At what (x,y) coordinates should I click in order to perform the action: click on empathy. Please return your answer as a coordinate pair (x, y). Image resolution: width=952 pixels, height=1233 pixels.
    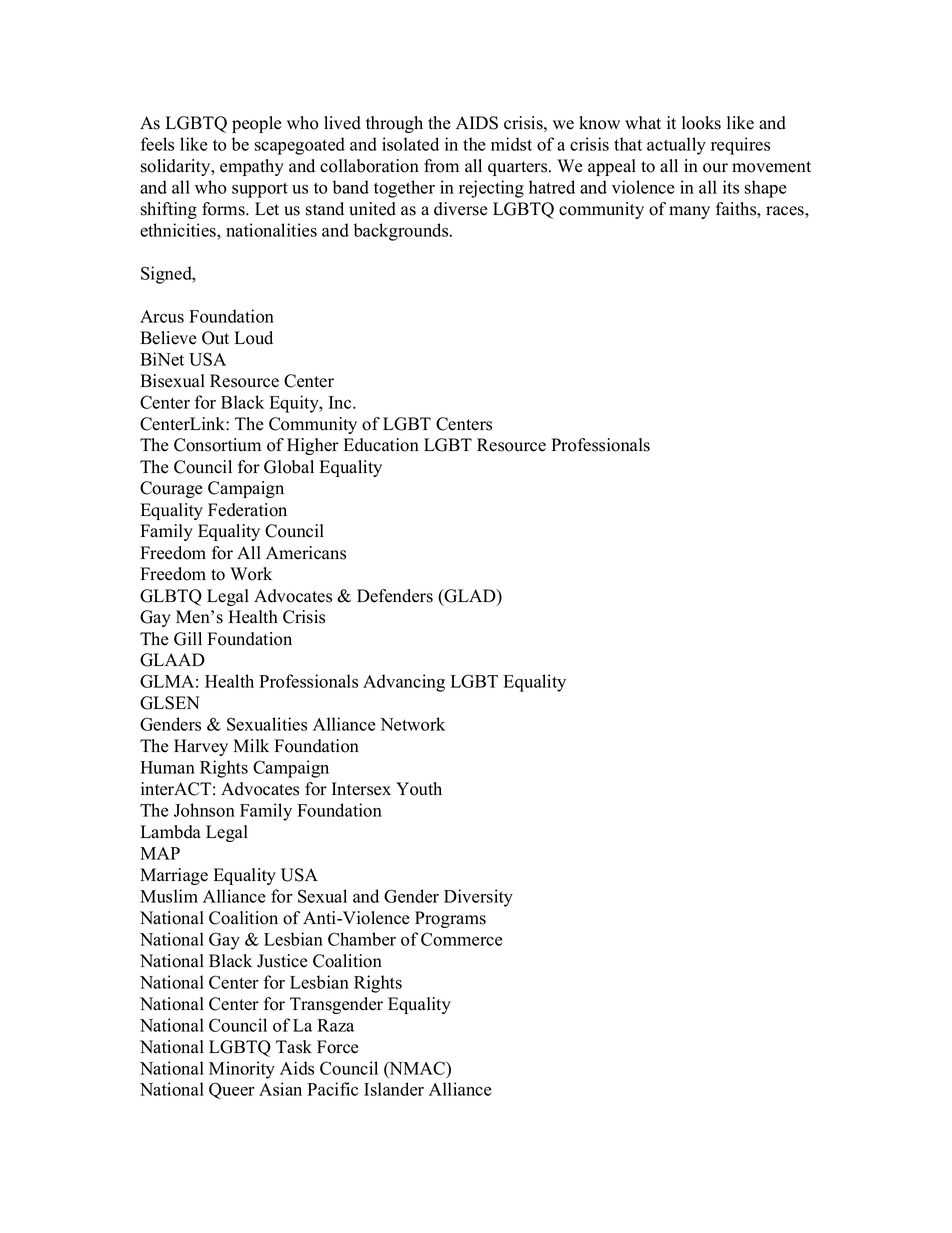
    Looking at the image, I should click on (252, 167).
